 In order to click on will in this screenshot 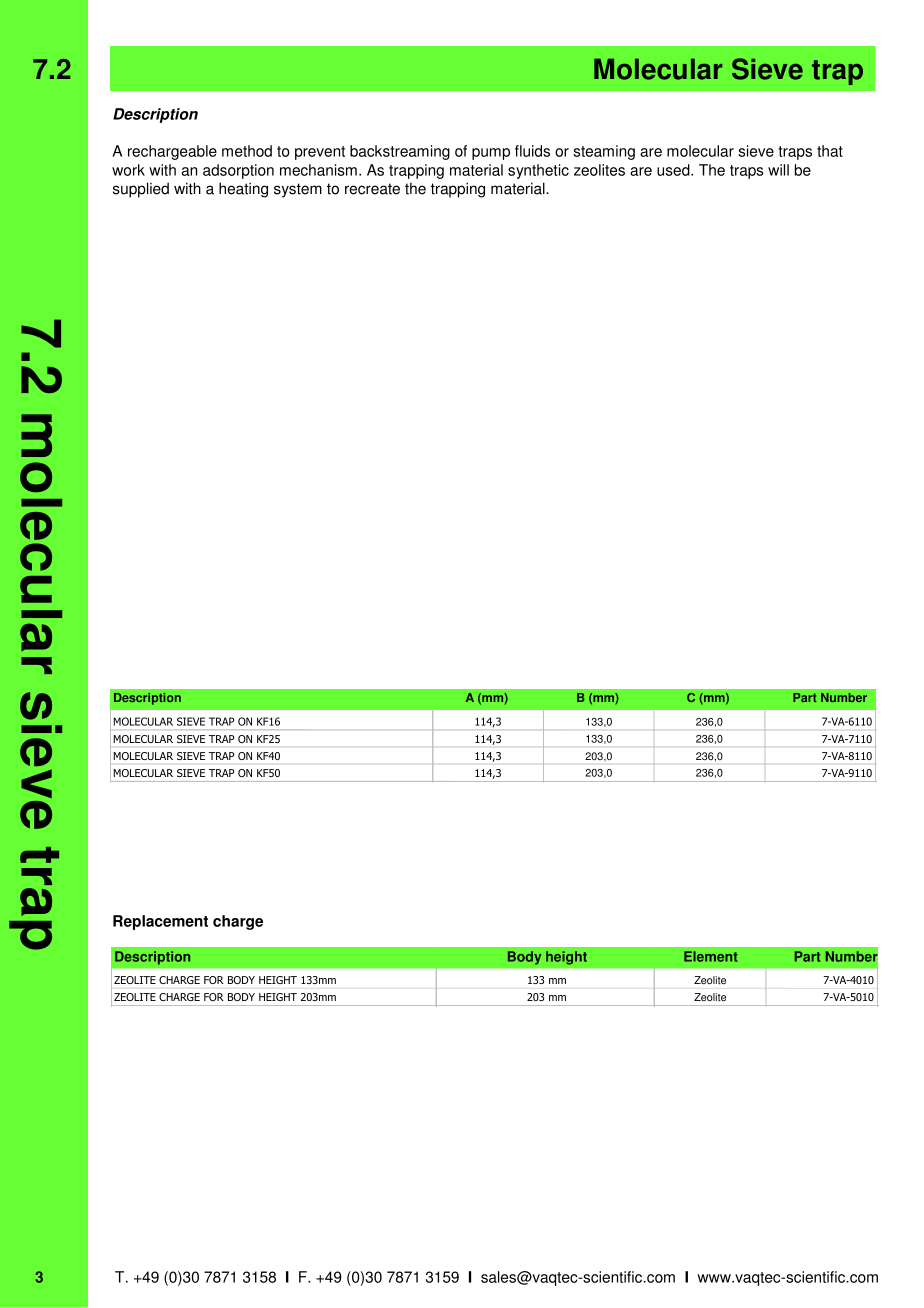, I will do `click(778, 170)`.
